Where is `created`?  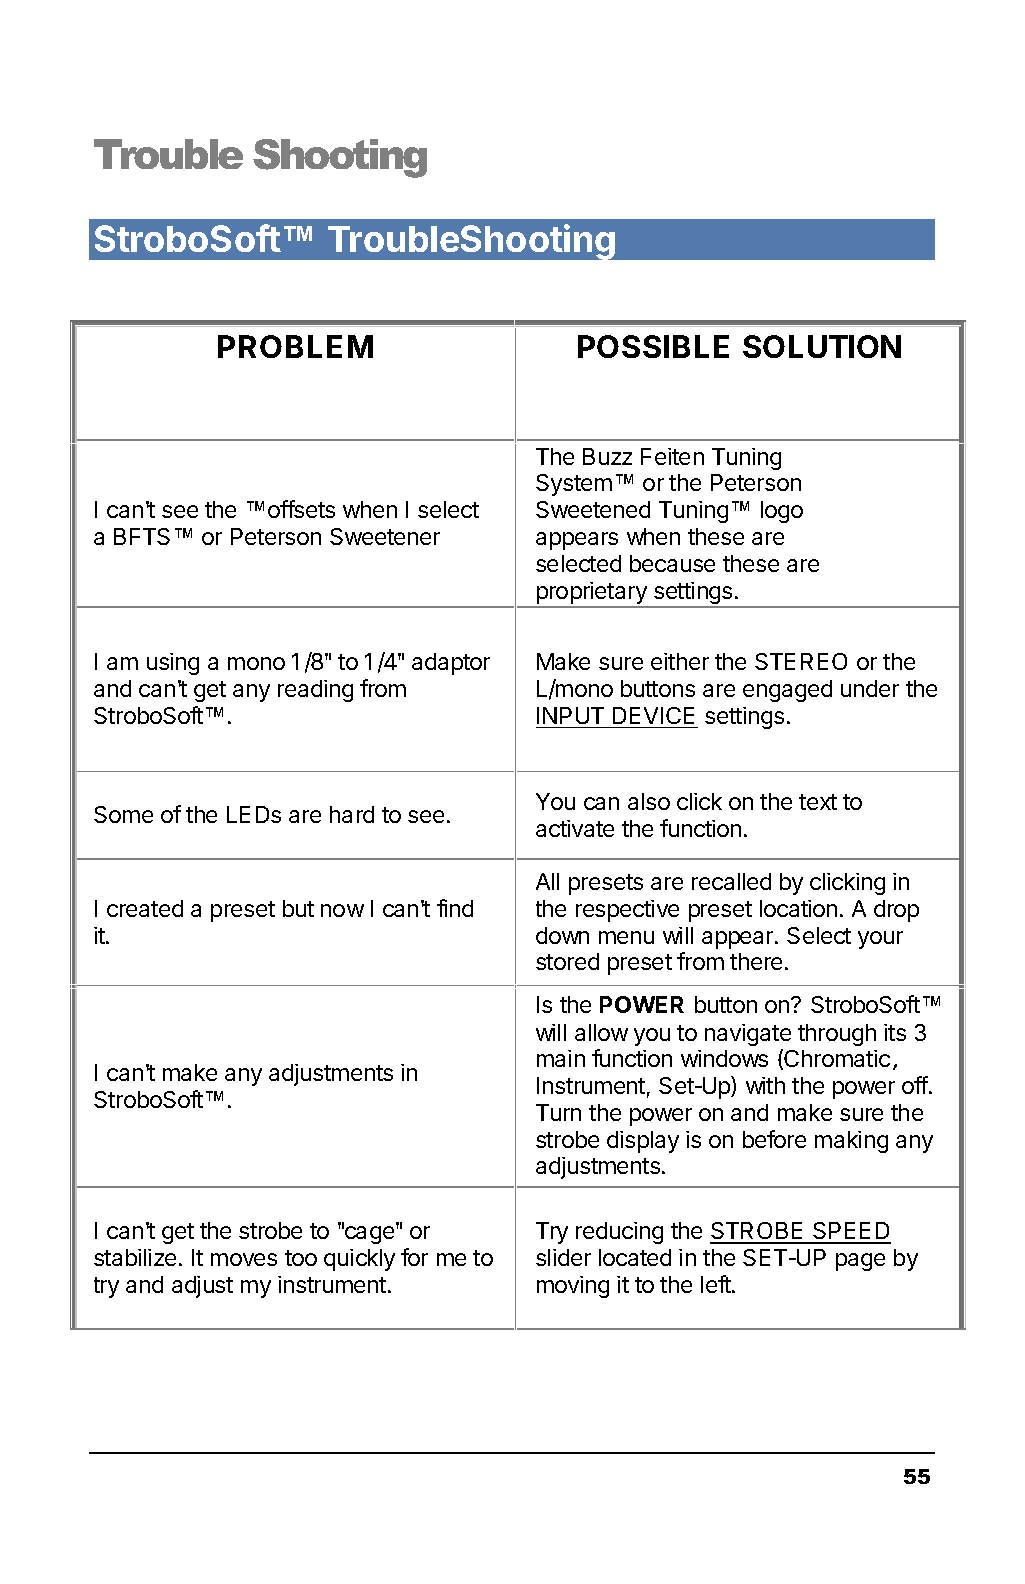
created is located at coordinates (145, 908).
